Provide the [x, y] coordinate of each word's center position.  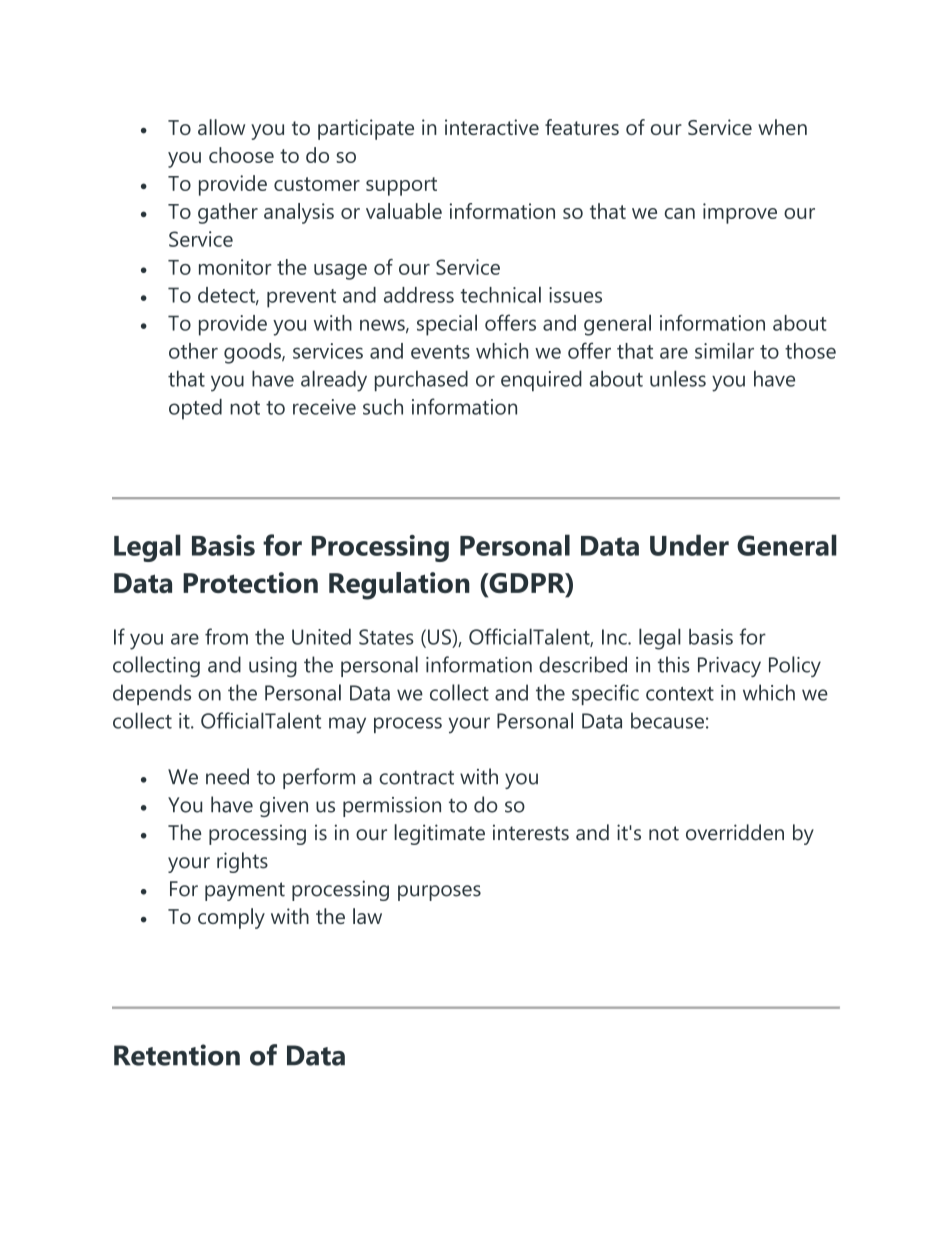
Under [689, 545]
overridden [735, 832]
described [583, 664]
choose [241, 155]
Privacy [729, 667]
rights [242, 862]
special [447, 325]
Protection [250, 582]
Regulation [399, 586]
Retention [177, 1055]
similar [724, 350]
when [782, 127]
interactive [492, 127]
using [273, 667]
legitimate [439, 834]
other [193, 351]
